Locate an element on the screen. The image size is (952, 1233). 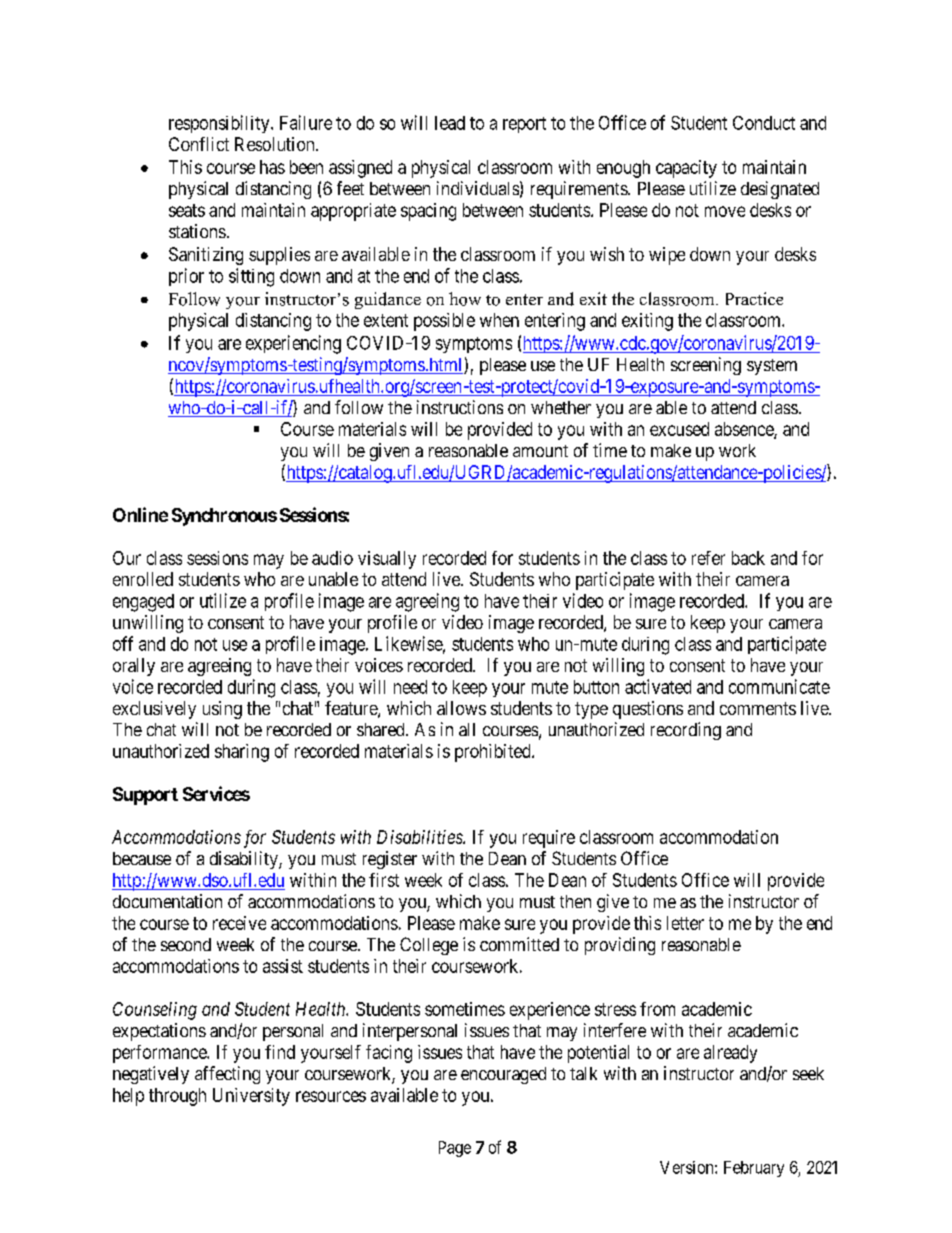
through is located at coordinates (177, 1097).
